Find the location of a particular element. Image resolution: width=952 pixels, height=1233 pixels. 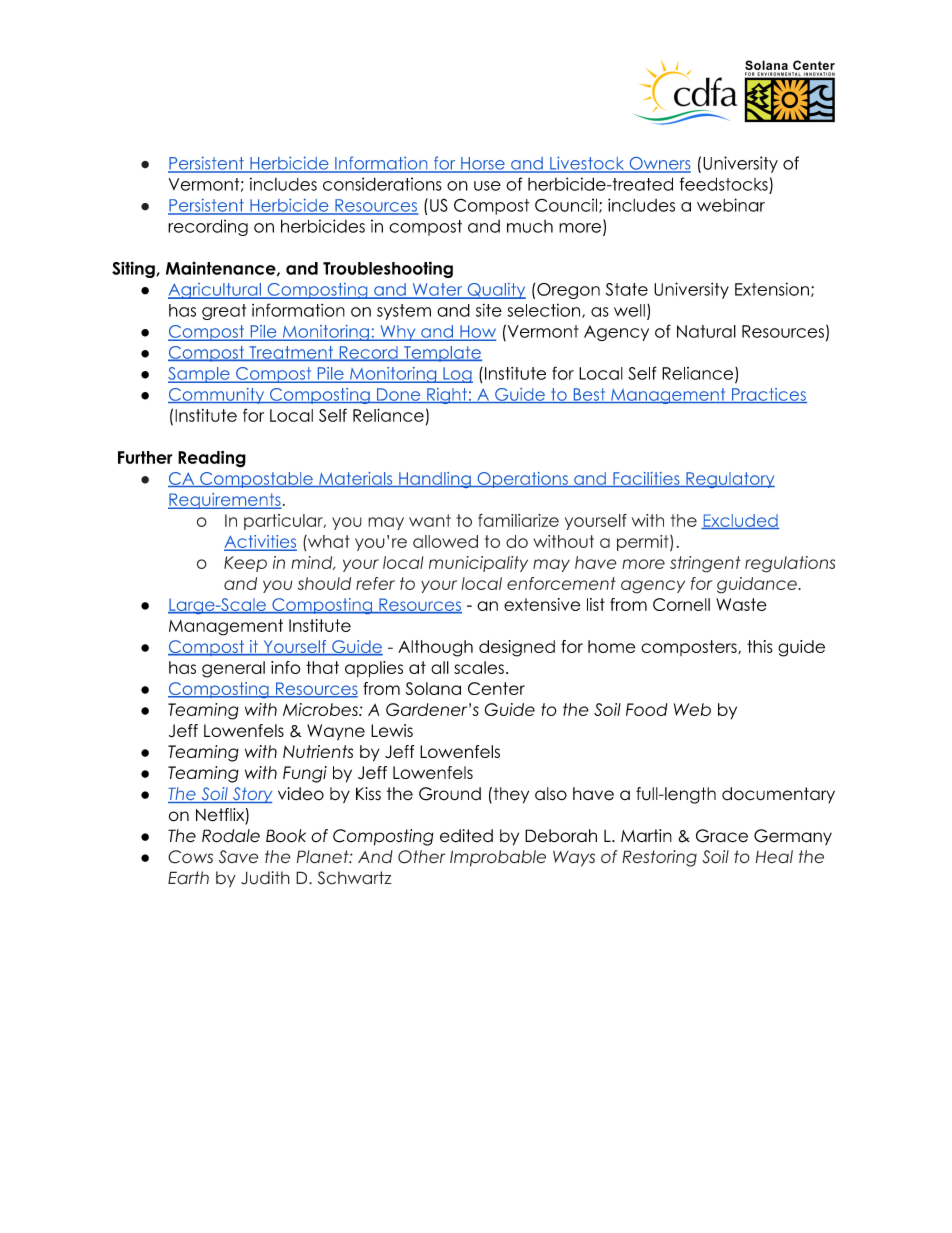

Food is located at coordinates (646, 709).
